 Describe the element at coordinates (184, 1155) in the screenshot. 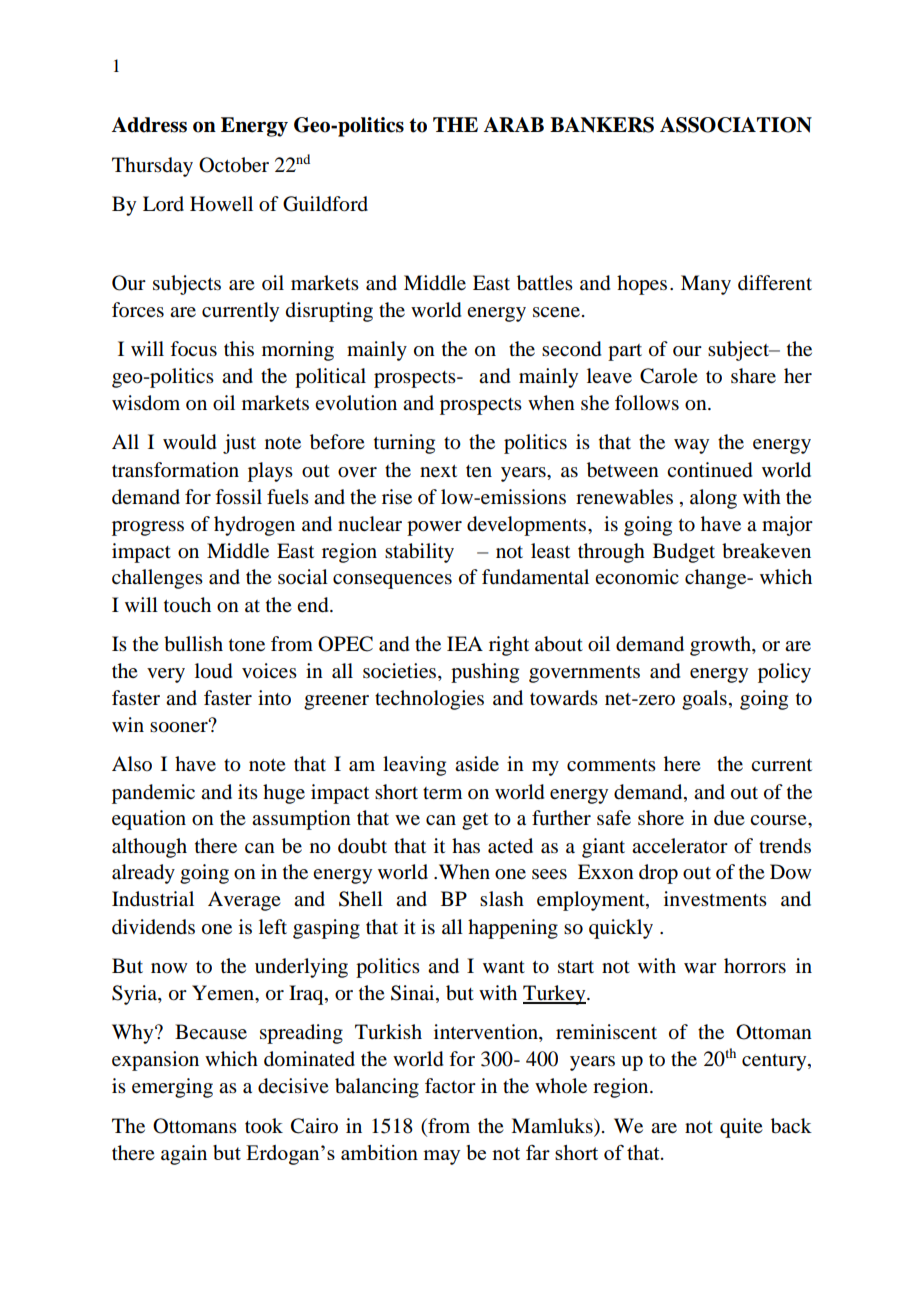

I see `again` at that location.
